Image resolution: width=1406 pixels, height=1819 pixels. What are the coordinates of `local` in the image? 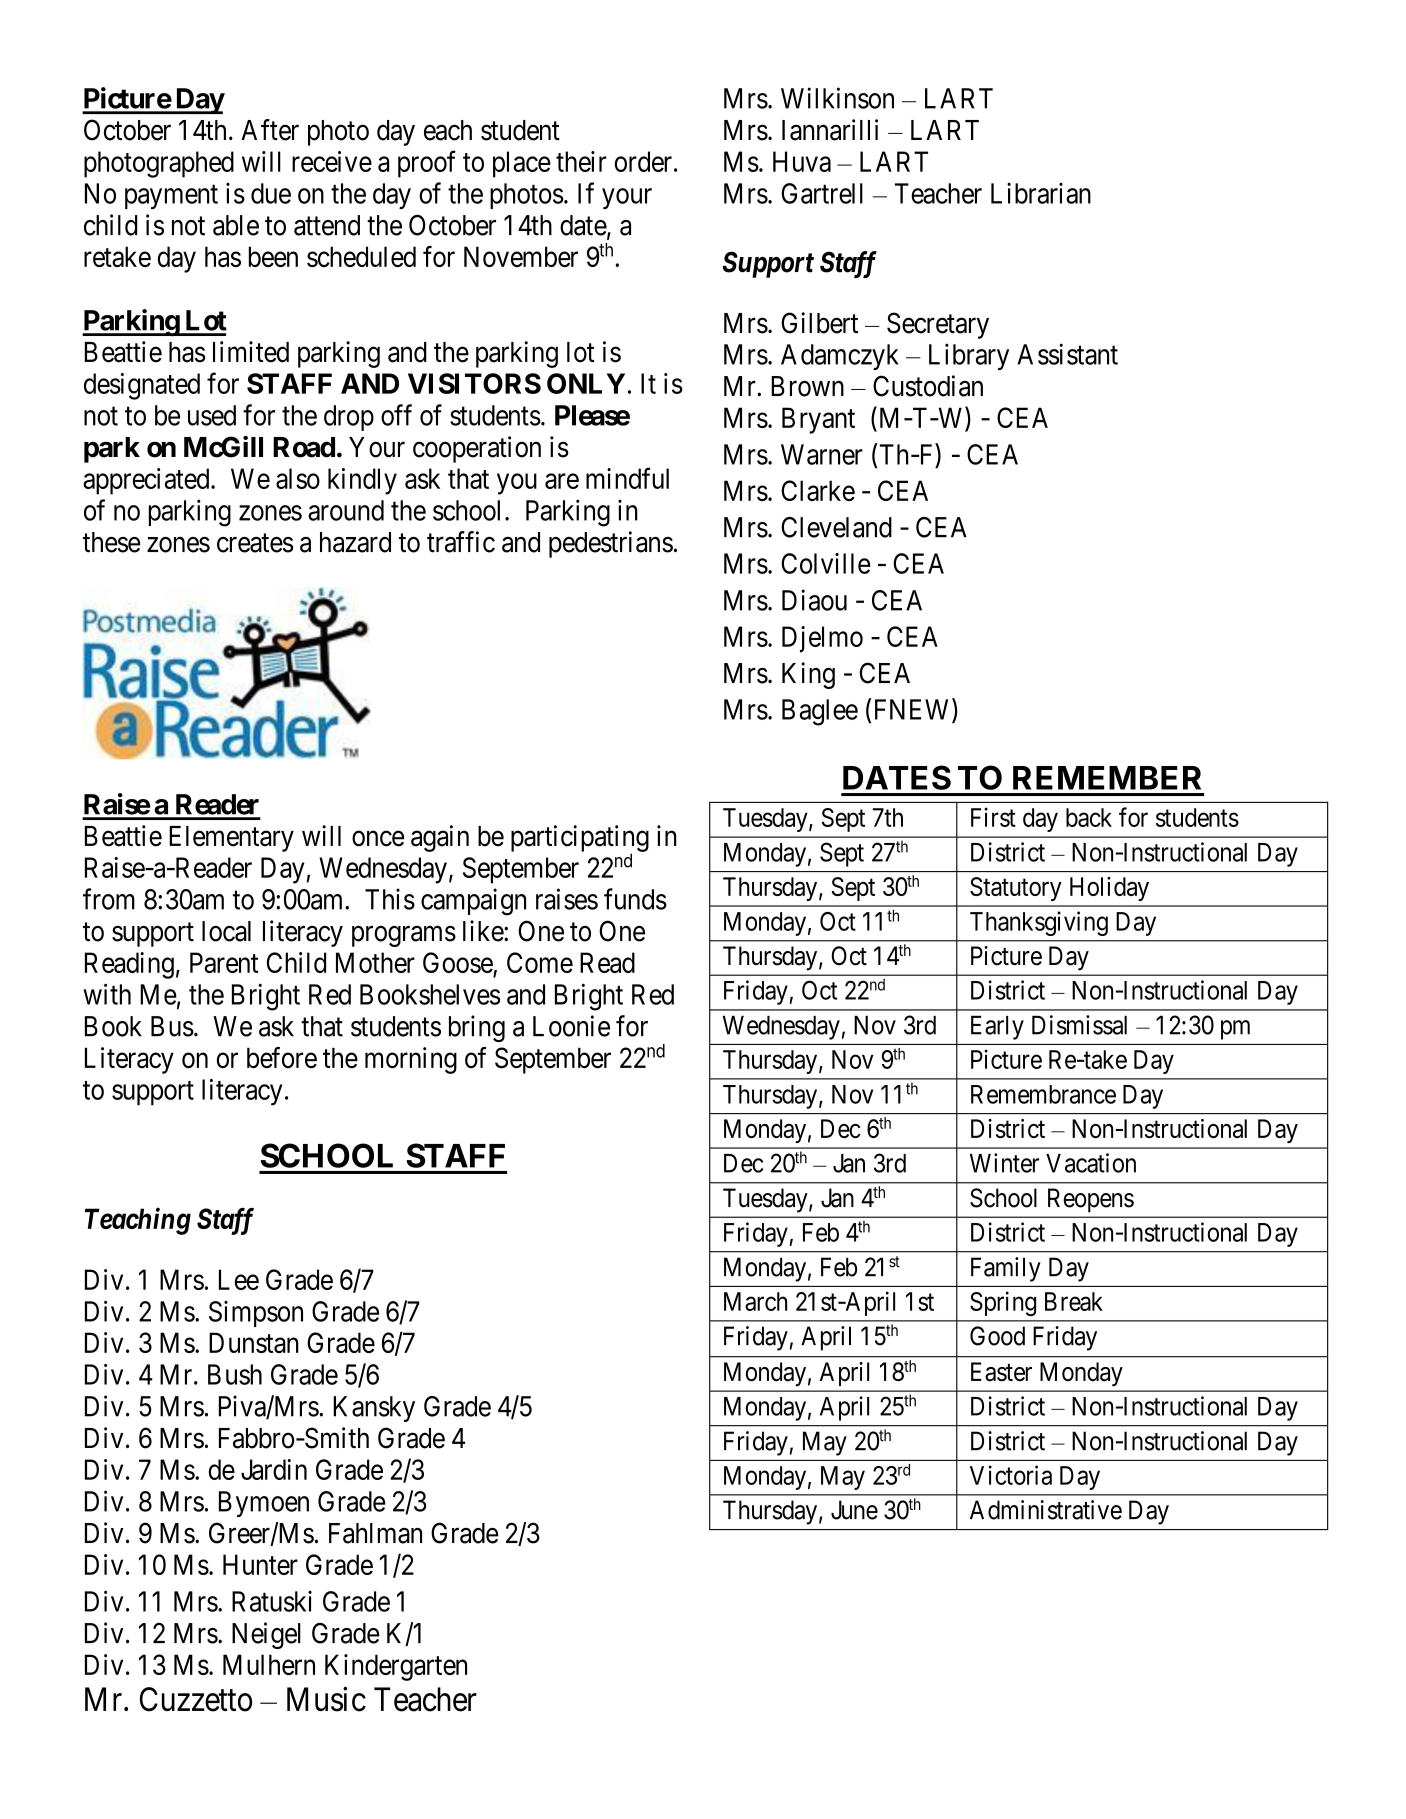 It's located at (226, 931).
